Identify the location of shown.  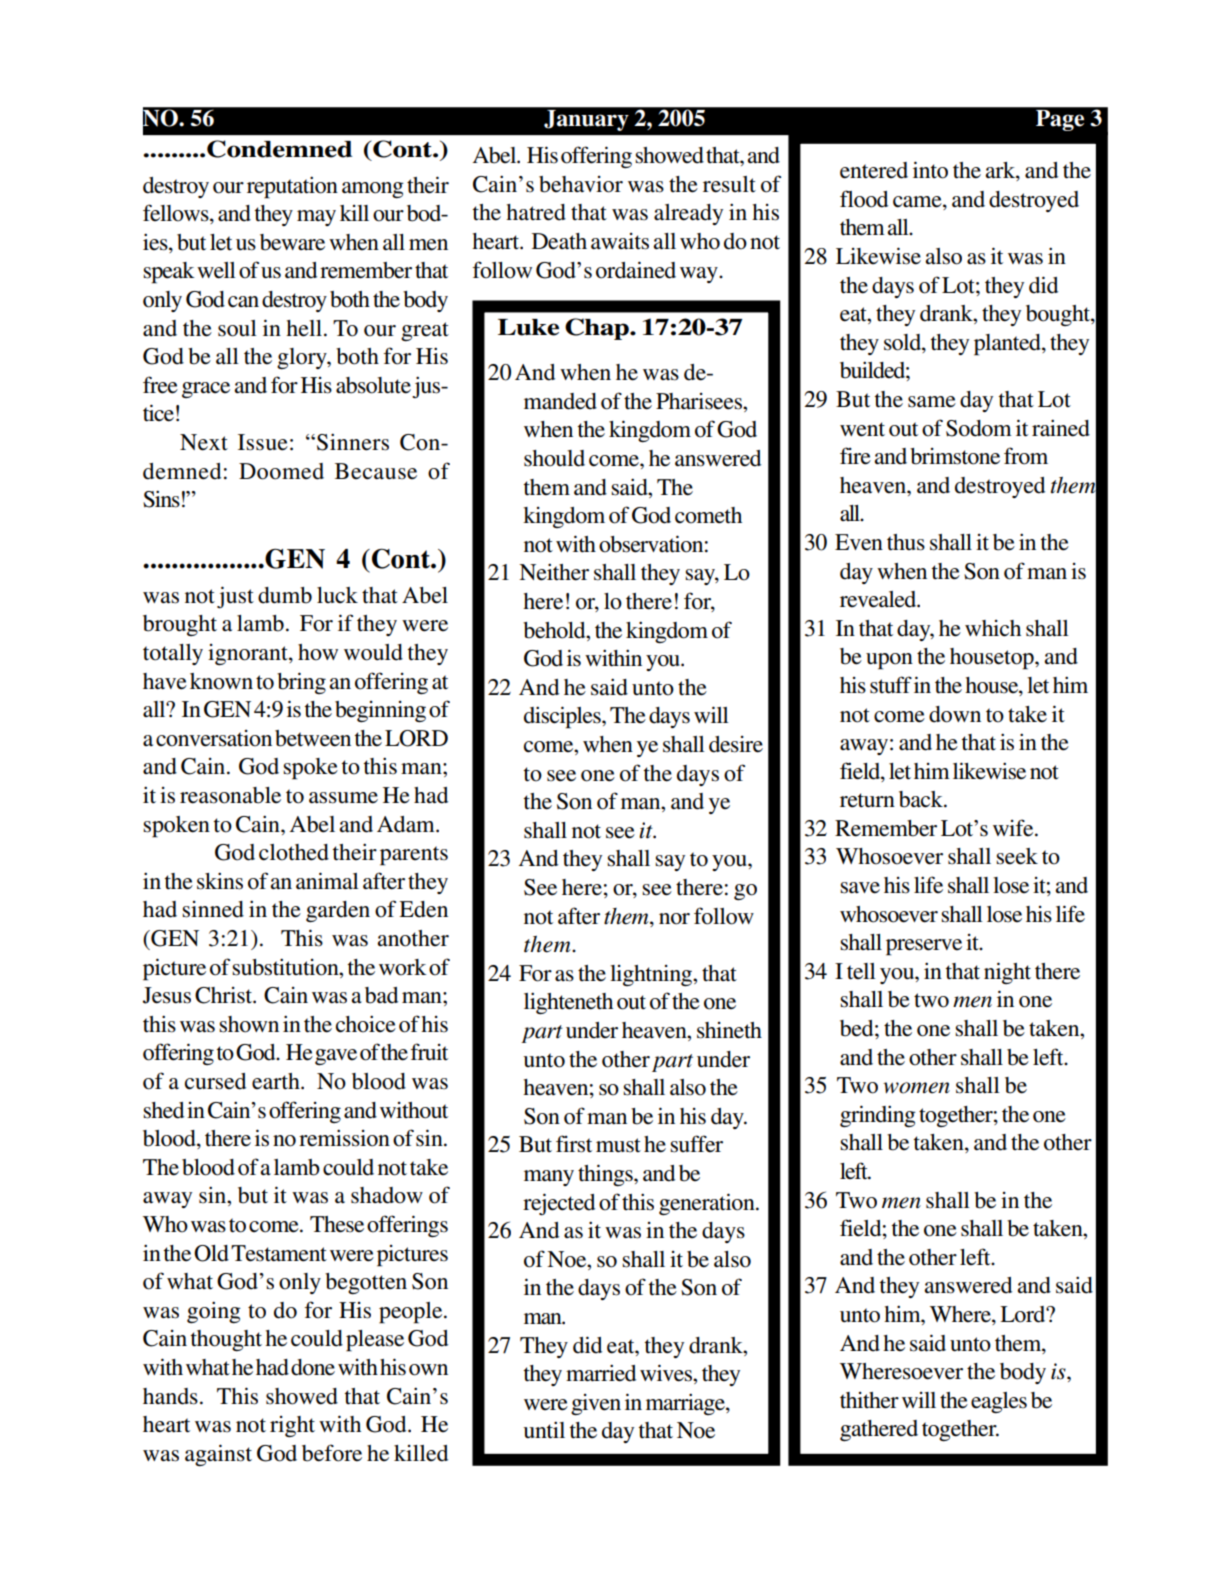
(249, 1024).
